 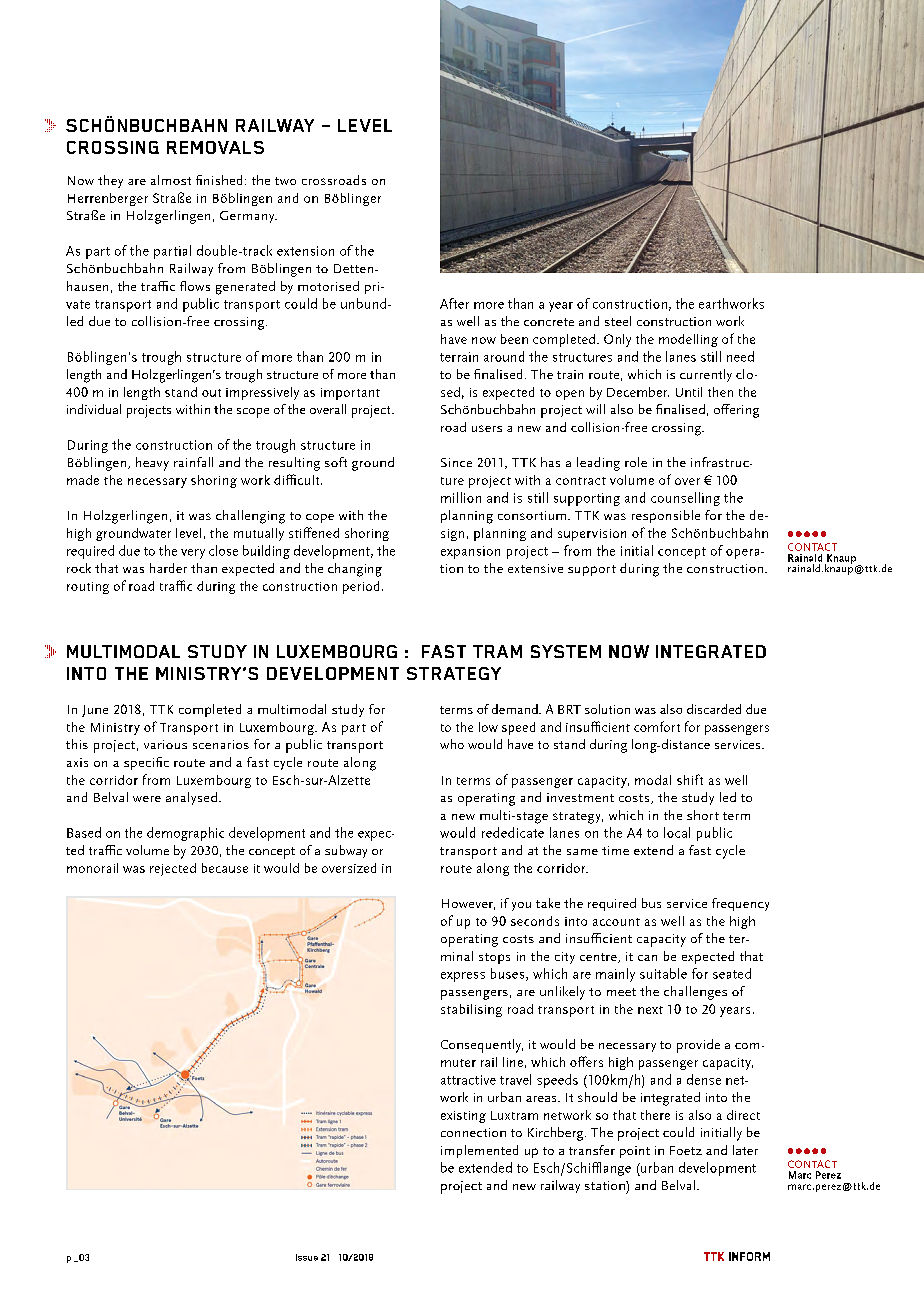 What do you see at coordinates (479, 1151) in the screenshot?
I see `implemented` at bounding box center [479, 1151].
